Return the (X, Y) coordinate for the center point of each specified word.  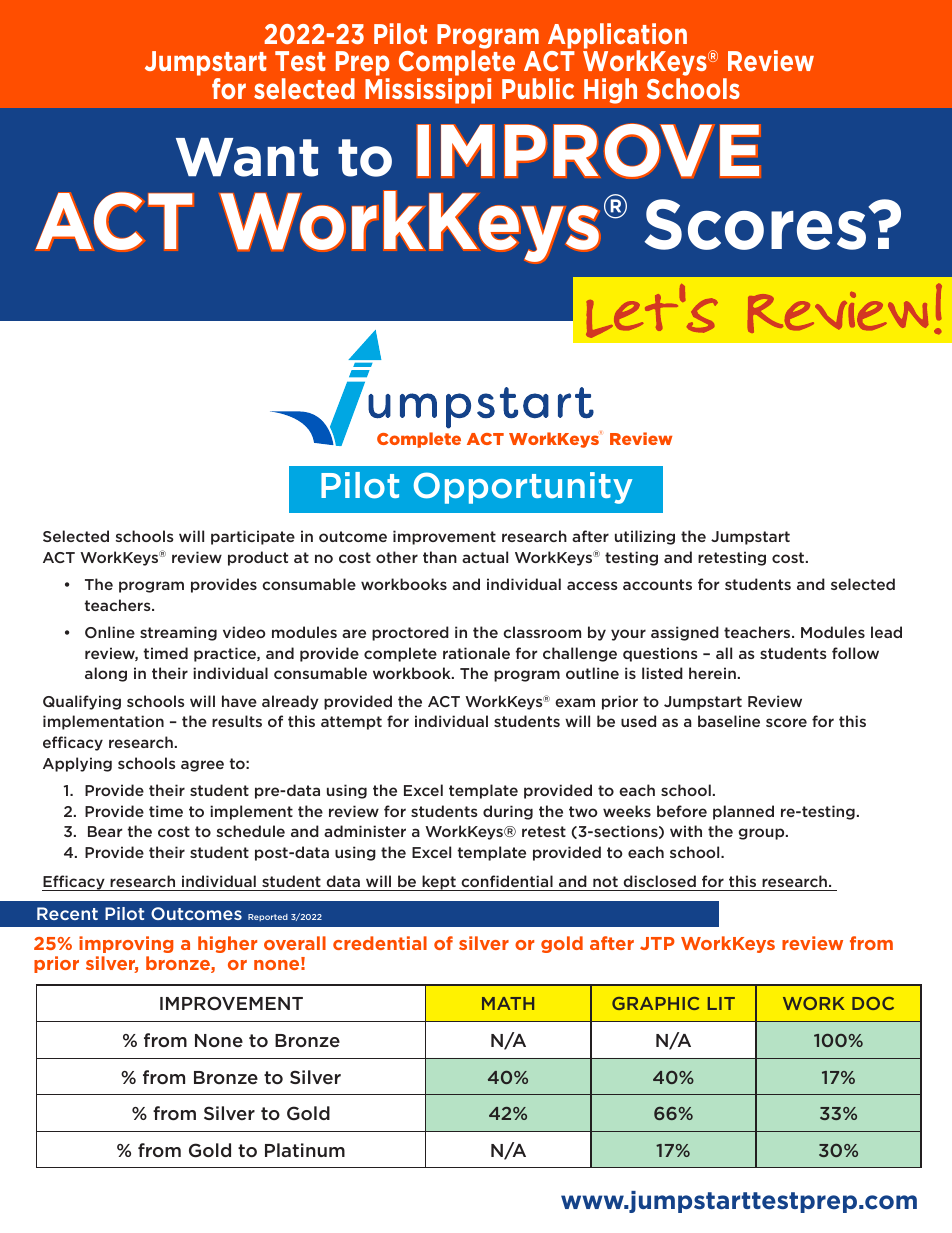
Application (617, 37)
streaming (178, 633)
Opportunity (523, 488)
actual (485, 557)
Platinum (305, 1150)
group (763, 834)
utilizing (645, 537)
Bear (105, 831)
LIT (721, 1003)
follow (855, 653)
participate (253, 537)
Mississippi (428, 91)
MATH (508, 1003)
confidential (507, 881)
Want (247, 157)
